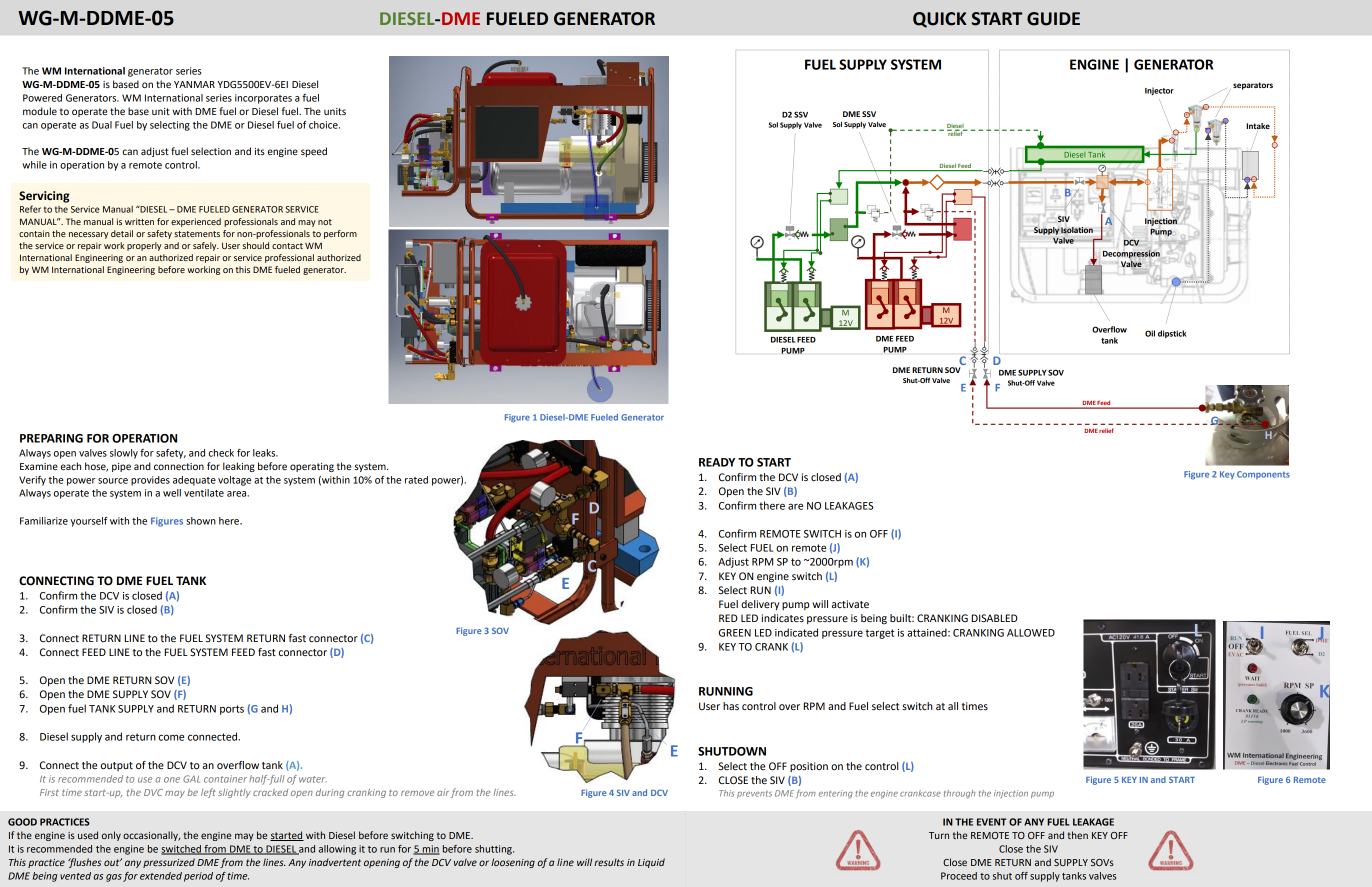 This screenshot has height=887, width=1372. Describe the element at coordinates (760, 605) in the screenshot. I see `delivery` at that location.
